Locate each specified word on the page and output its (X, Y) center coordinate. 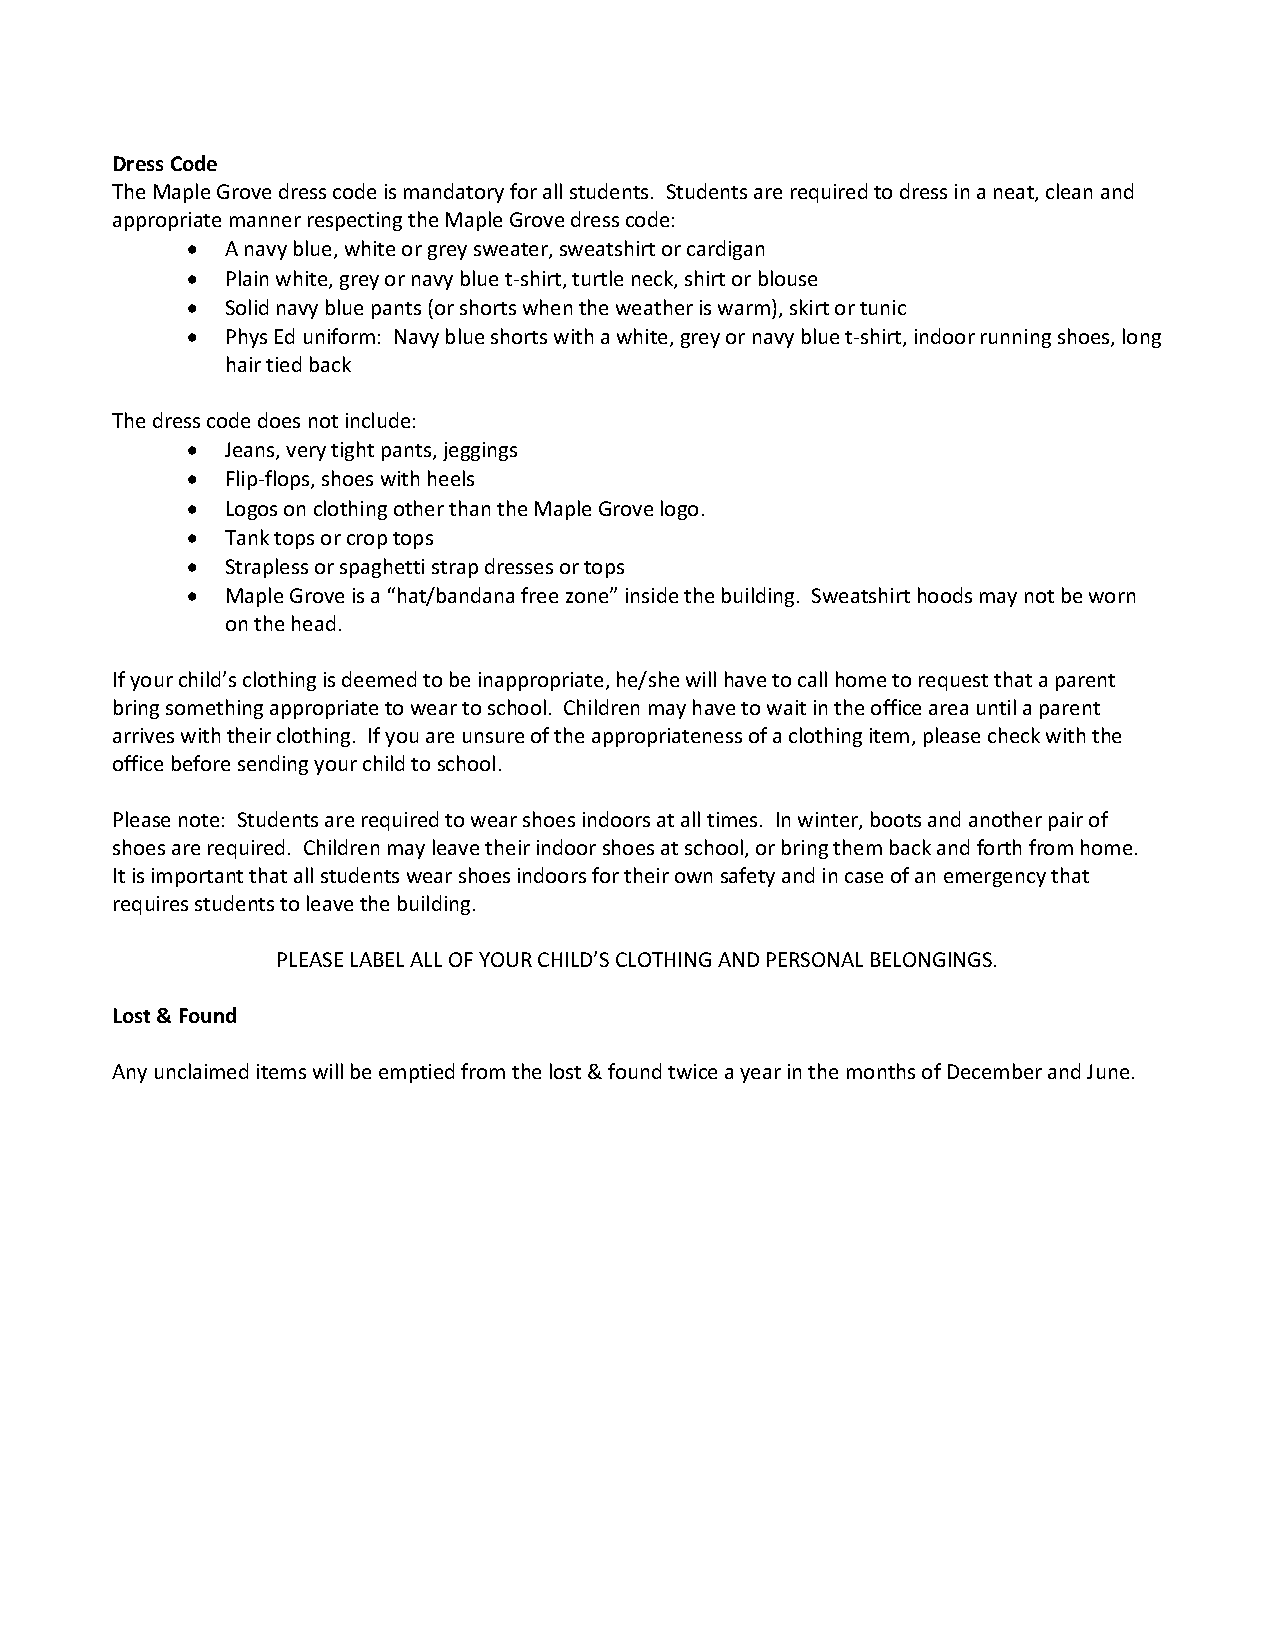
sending (273, 765)
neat (1015, 194)
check (1014, 735)
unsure (493, 737)
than (469, 508)
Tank (247, 537)
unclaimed (201, 1071)
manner (265, 221)
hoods (945, 595)
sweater (512, 251)
